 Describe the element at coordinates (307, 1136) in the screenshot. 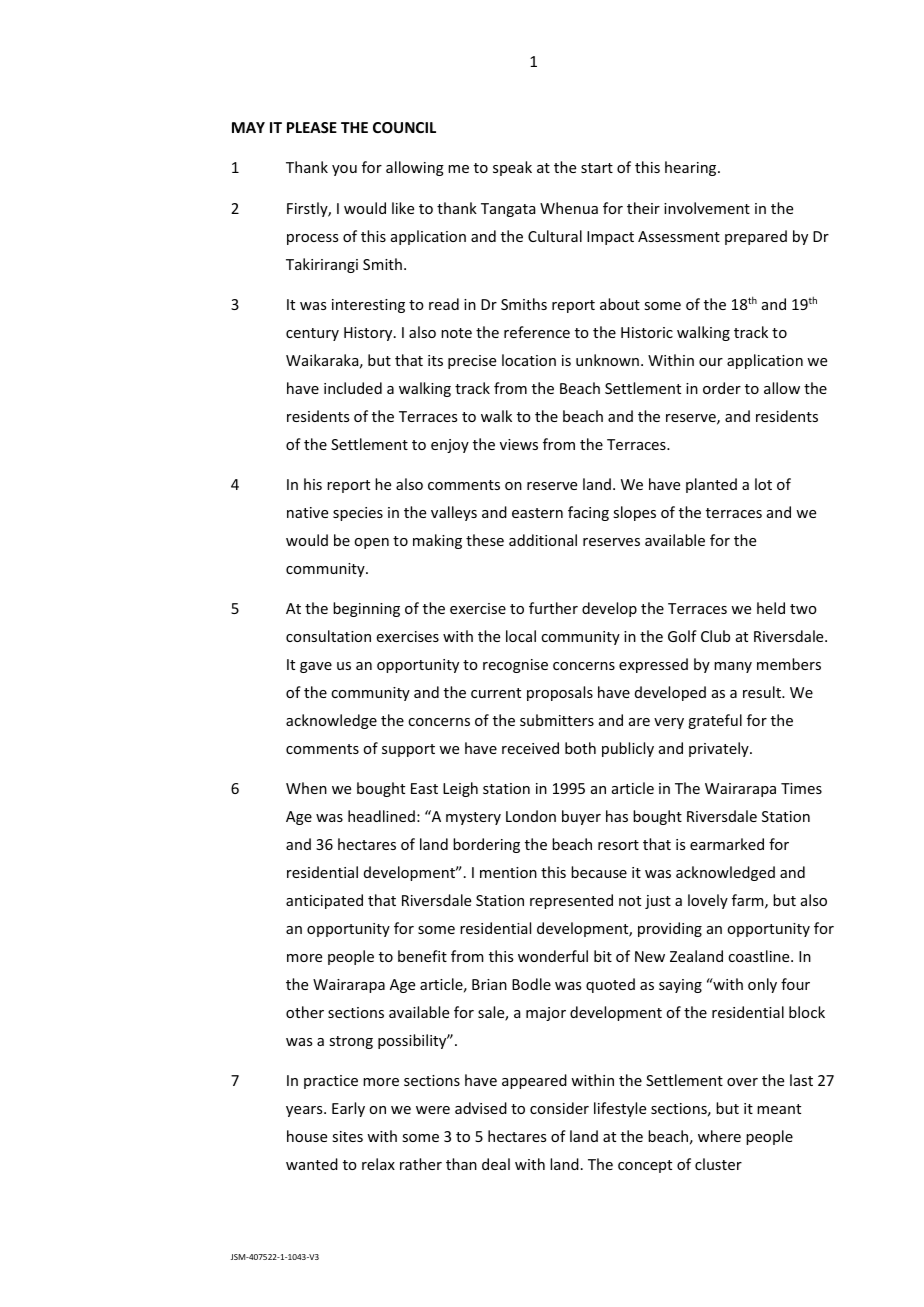

I see `house` at that location.
